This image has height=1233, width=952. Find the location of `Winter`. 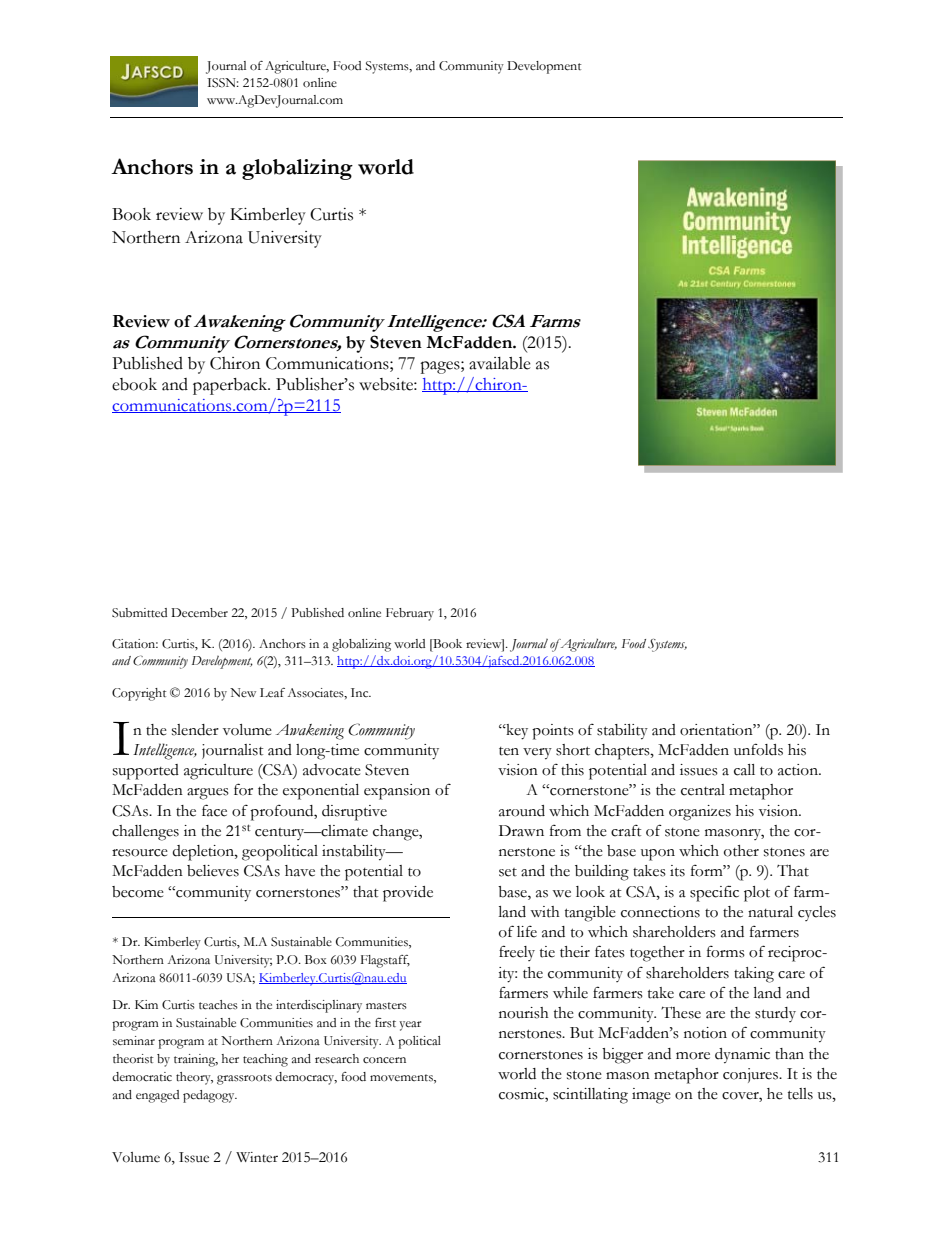

Winter is located at coordinates (257, 1157).
